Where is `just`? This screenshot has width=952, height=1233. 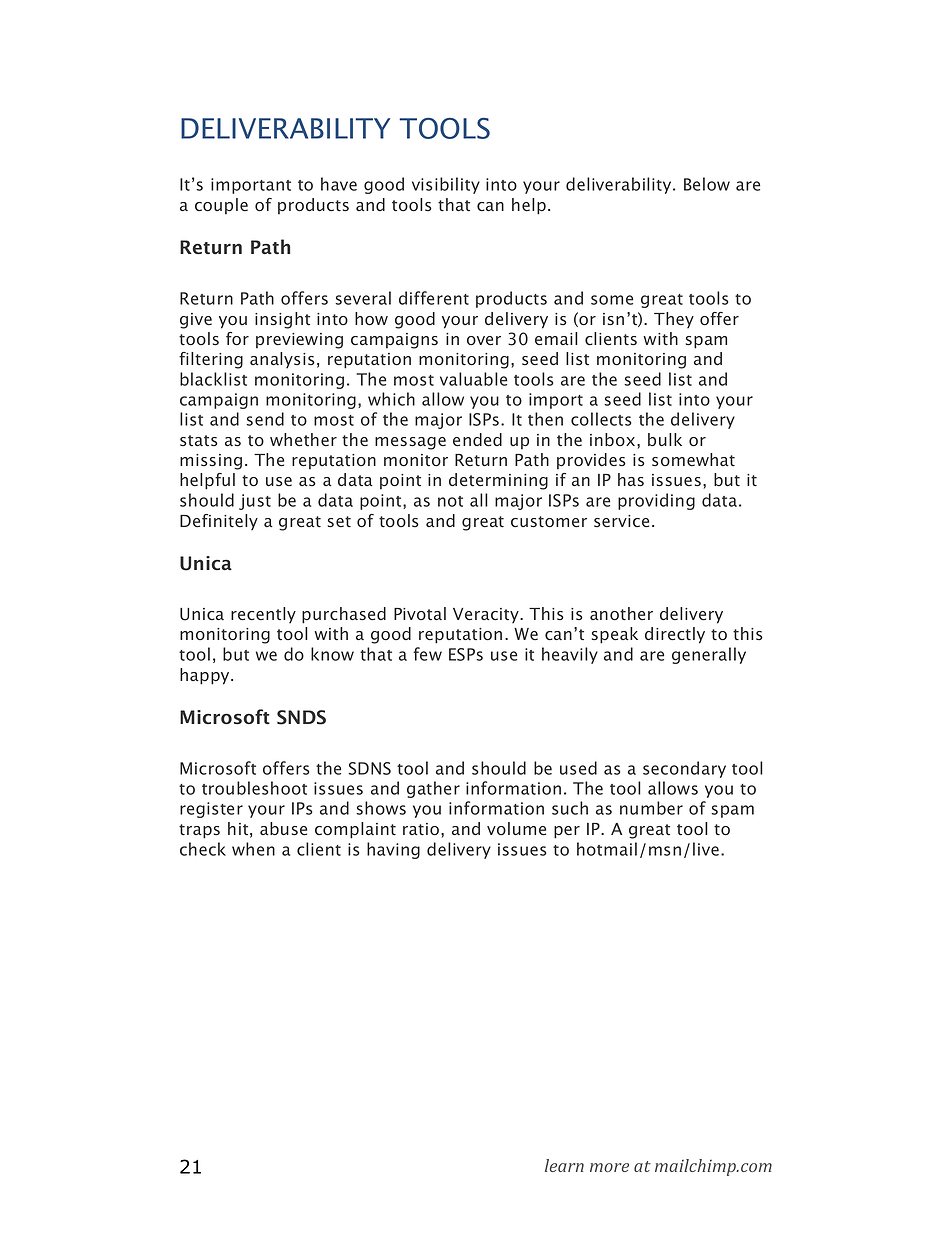 just is located at coordinates (255, 502).
